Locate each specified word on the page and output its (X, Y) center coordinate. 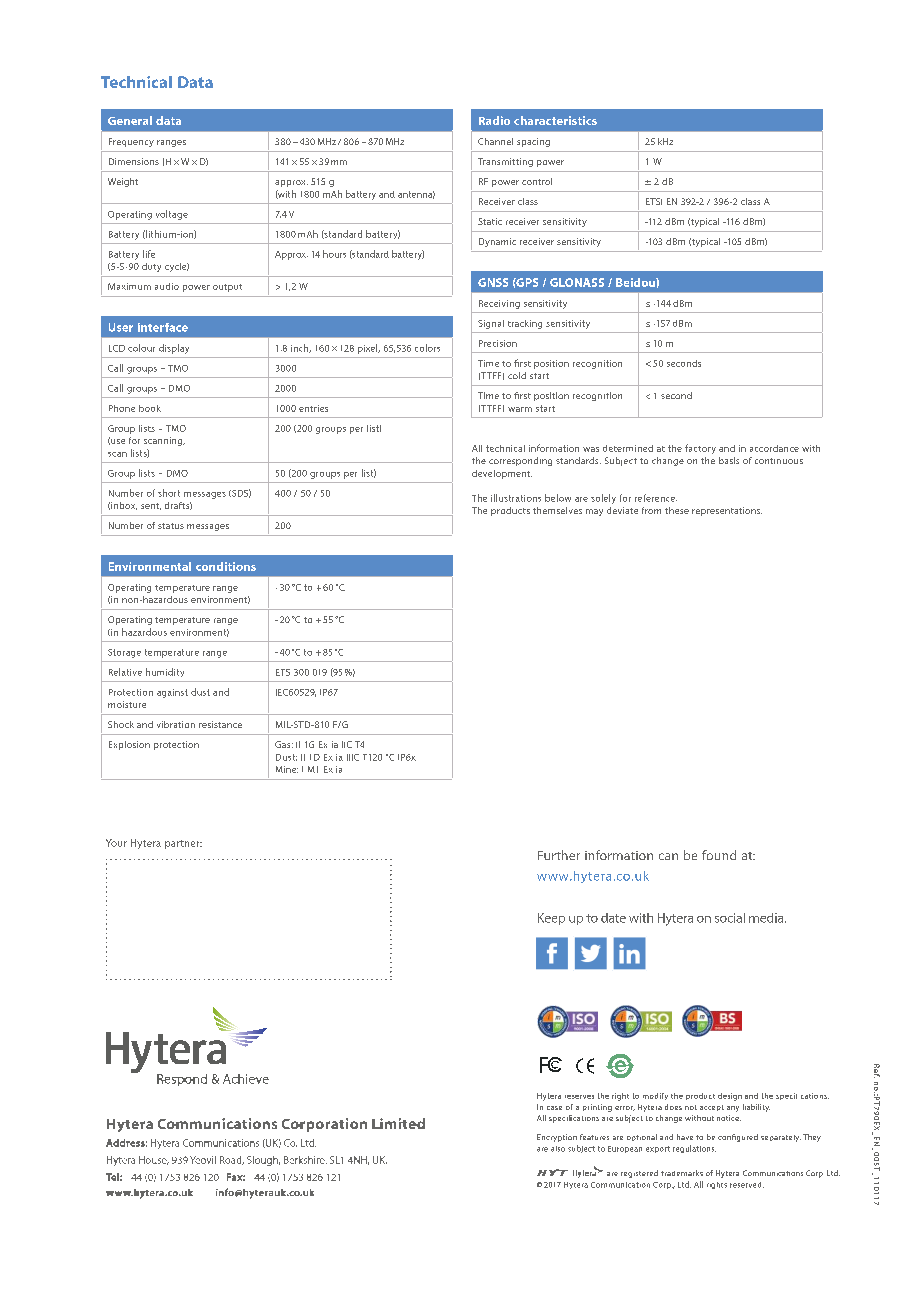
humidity (165, 672)
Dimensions (134, 161)
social (730, 918)
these (677, 510)
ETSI (654, 201)
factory (700, 449)
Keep (551, 919)
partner (183, 844)
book (150, 408)
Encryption (557, 1138)
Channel (495, 141)
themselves (557, 510)
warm (520, 409)
